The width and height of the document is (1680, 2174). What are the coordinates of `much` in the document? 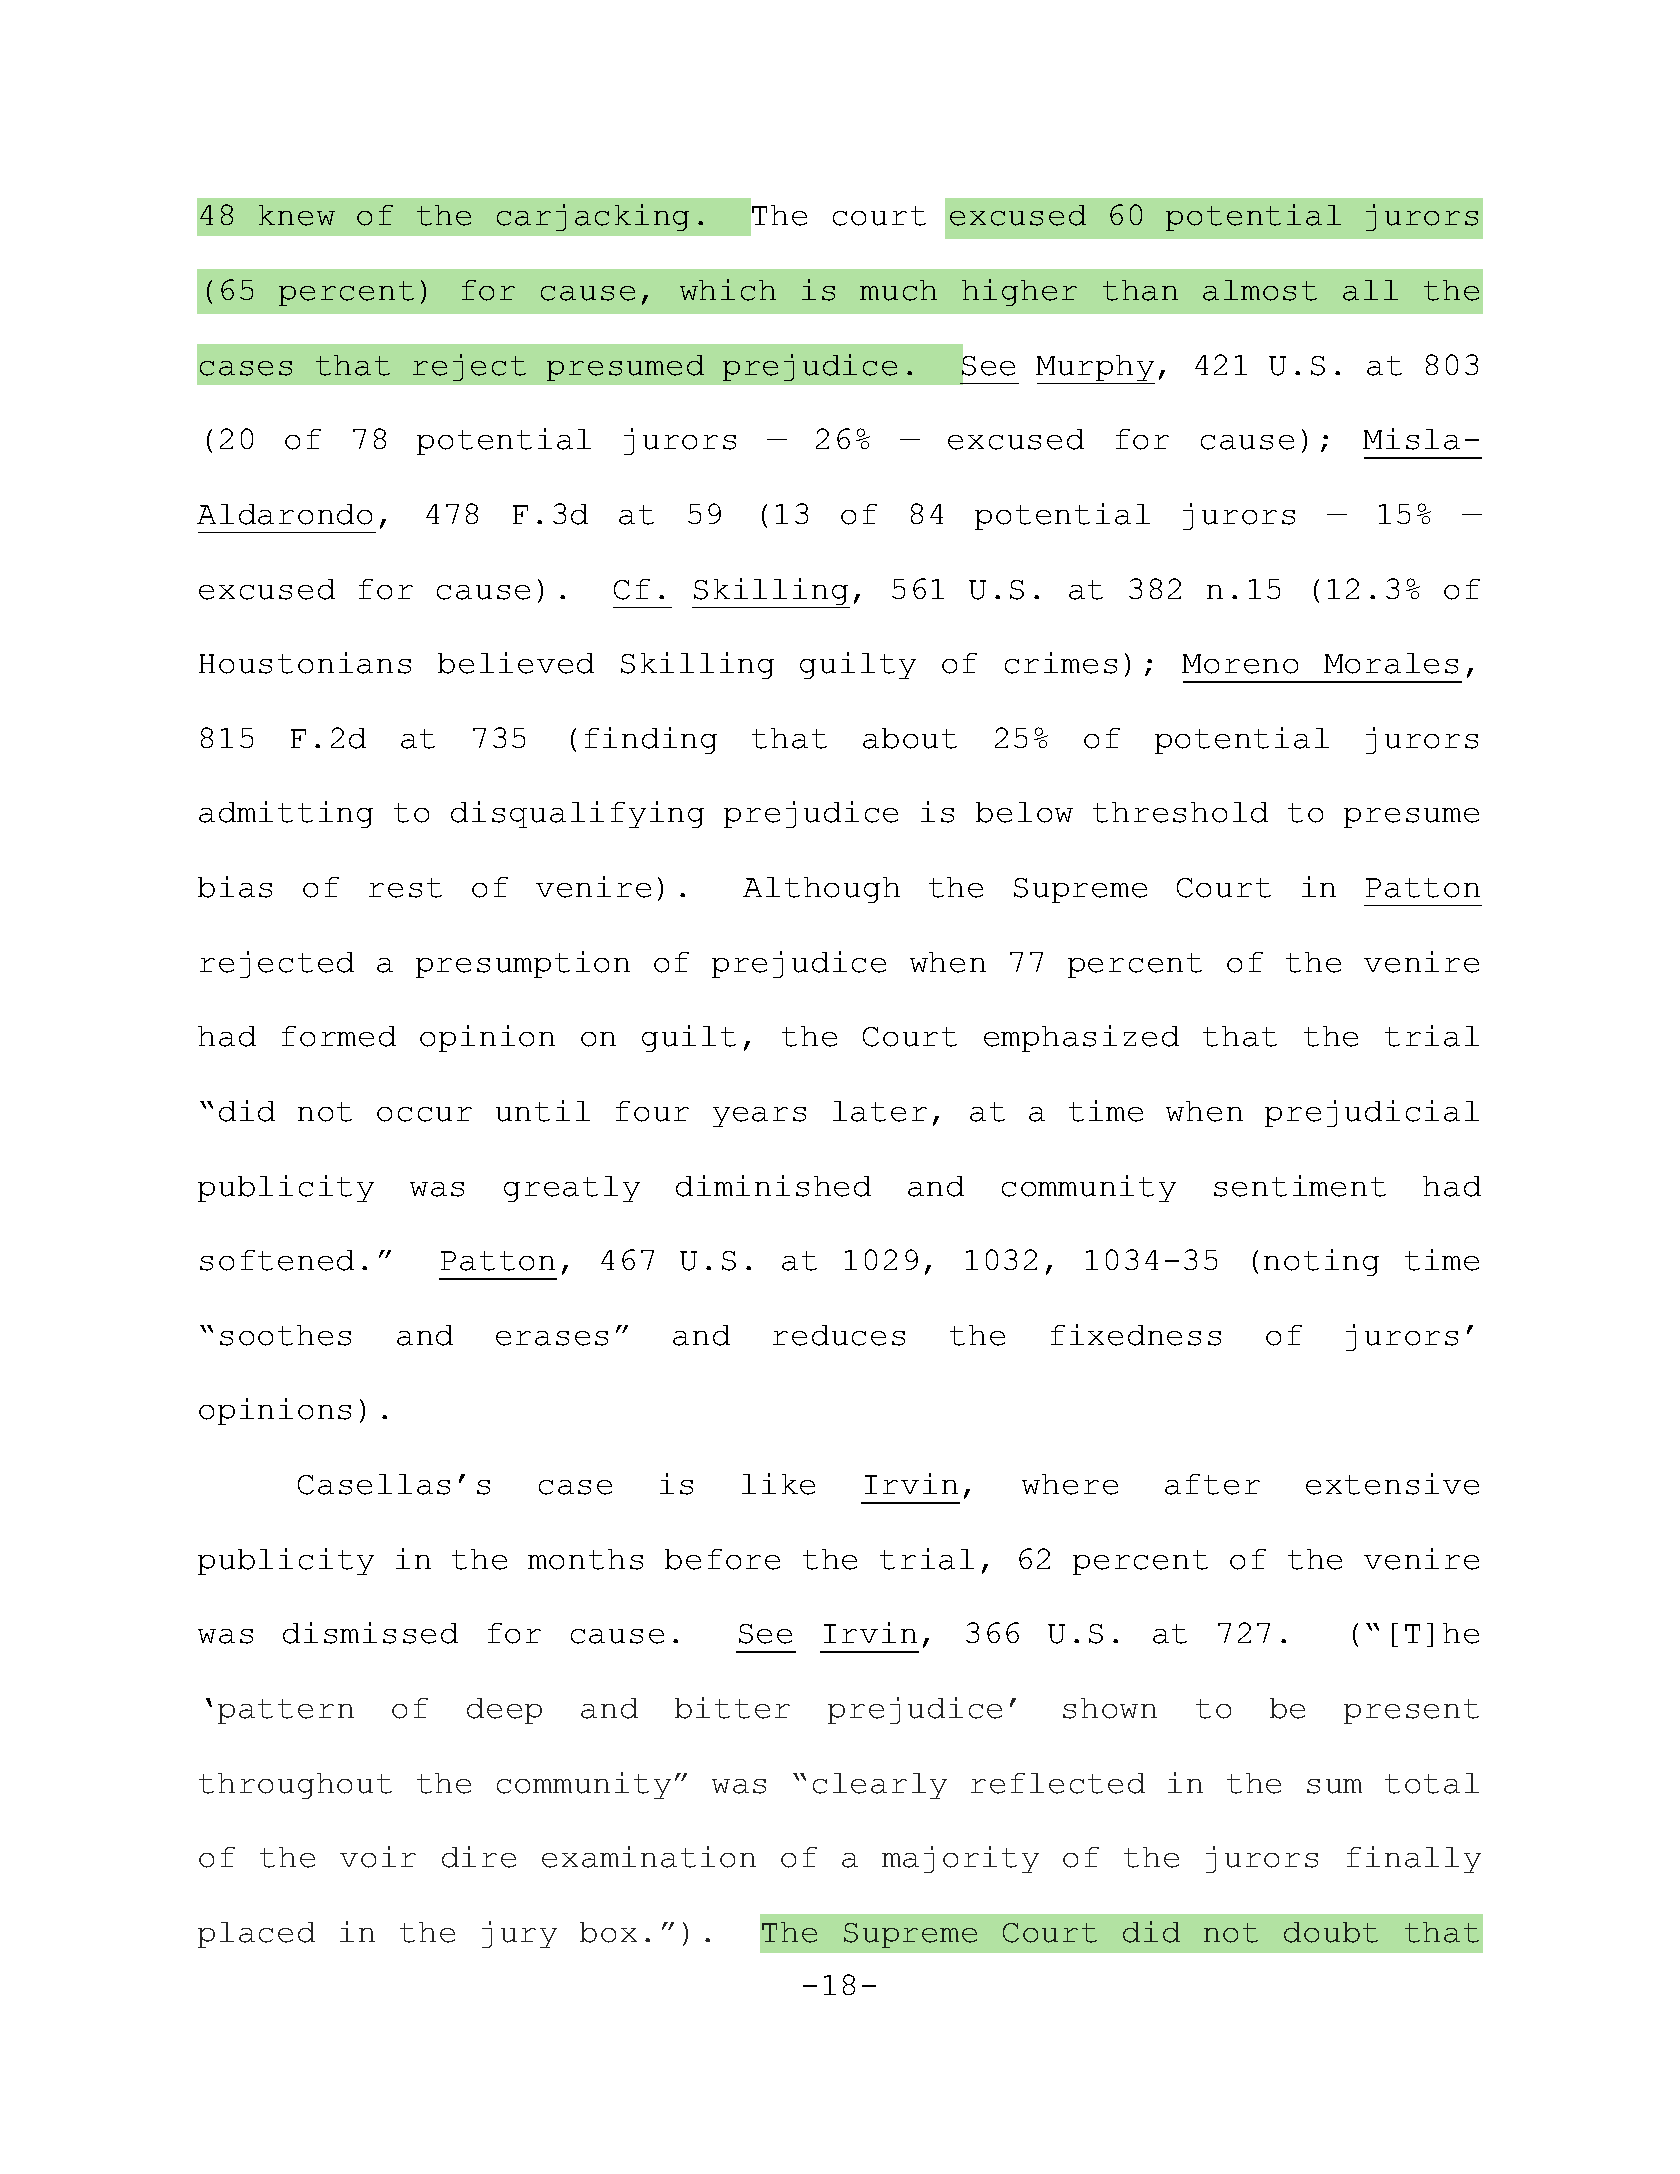 It's located at (898, 290).
